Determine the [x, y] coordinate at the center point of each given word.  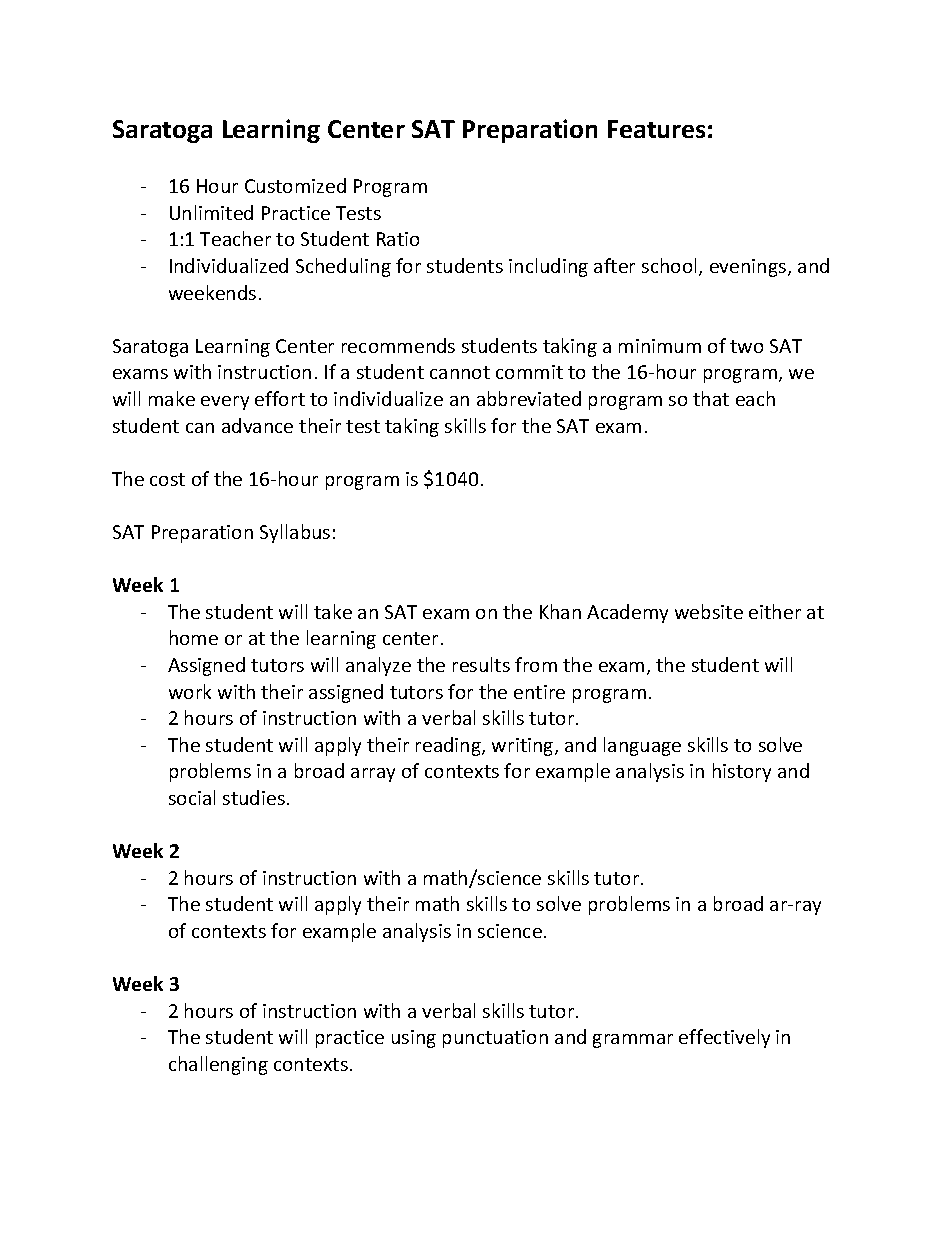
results [481, 664]
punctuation [495, 1039]
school [669, 265]
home [194, 637]
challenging [218, 1065]
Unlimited [211, 212]
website [709, 611]
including [548, 267]
